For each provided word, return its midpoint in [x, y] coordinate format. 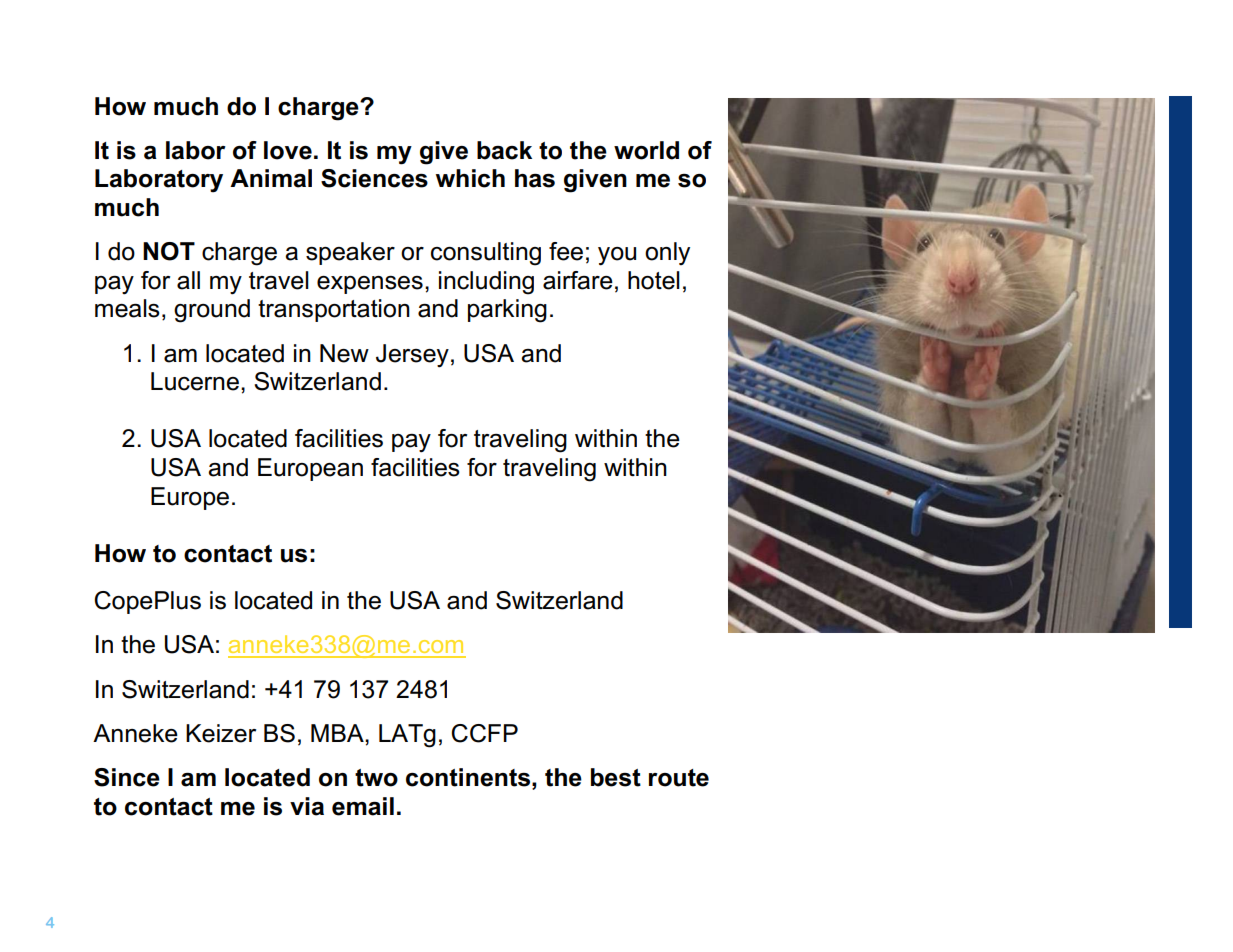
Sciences [374, 178]
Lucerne [195, 381]
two [376, 778]
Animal [271, 178]
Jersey [412, 356]
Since [127, 777]
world [646, 150]
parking [507, 311]
